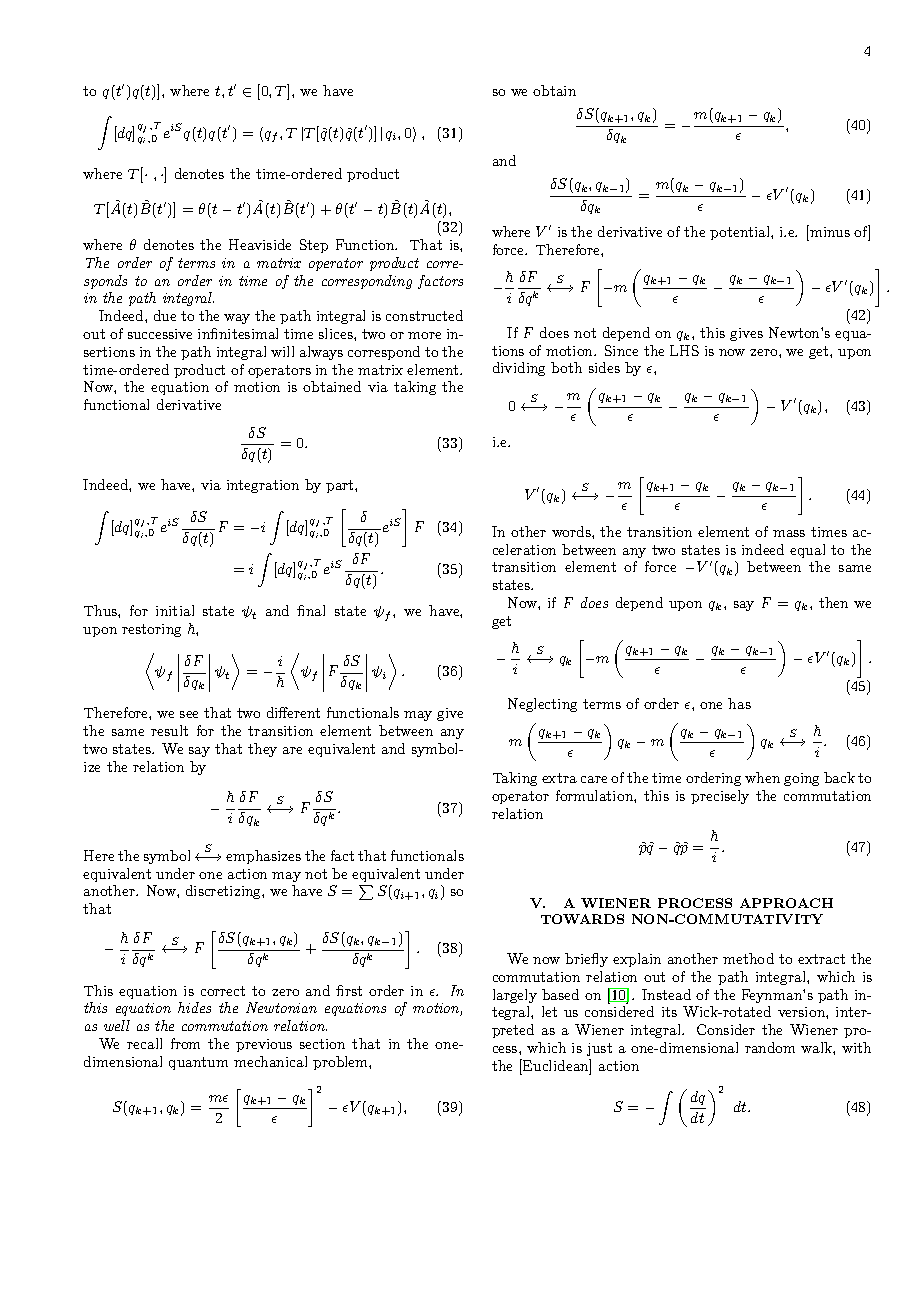  I want to click on constructed, so click(424, 315).
